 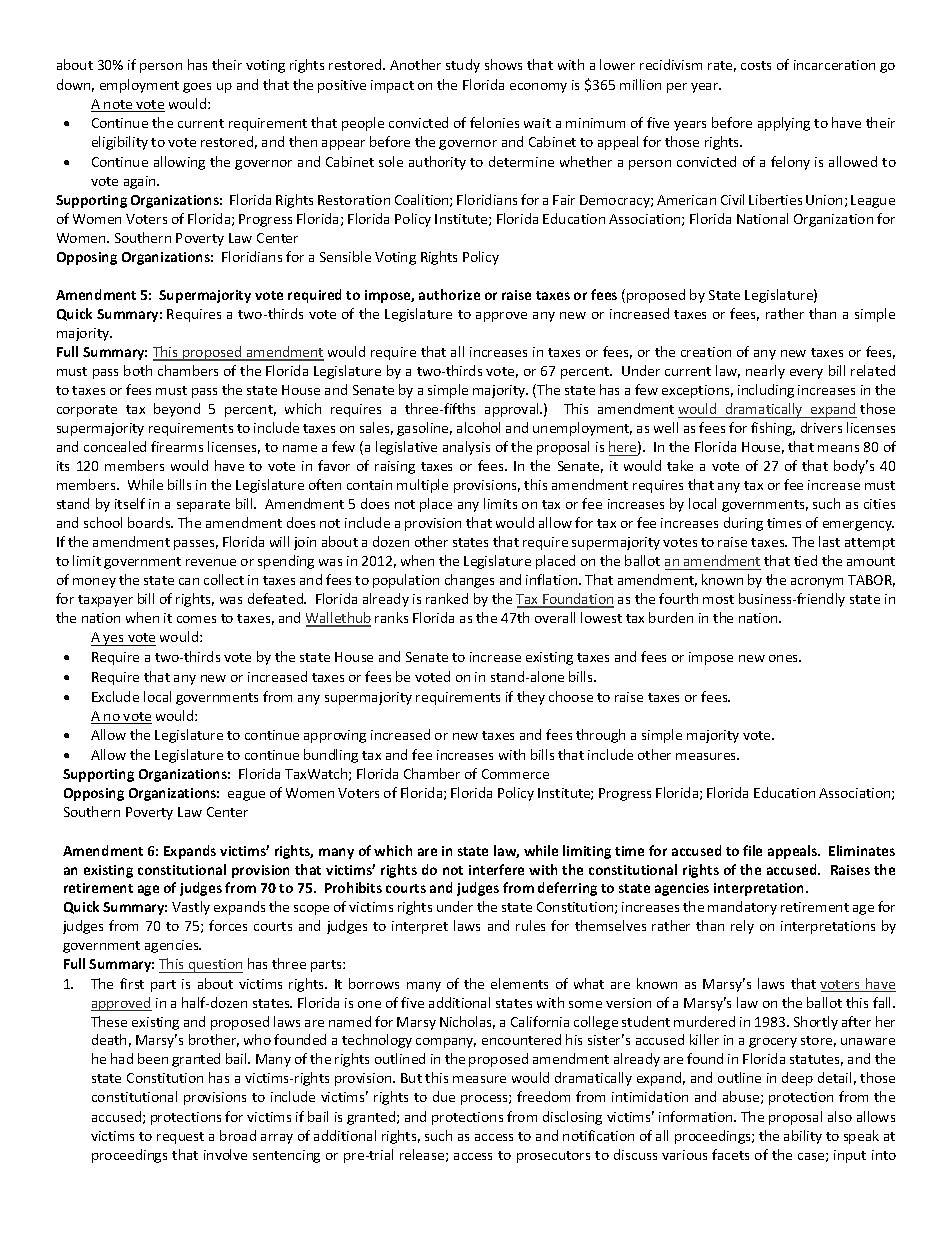 What do you see at coordinates (784, 124) in the screenshot?
I see `applying` at bounding box center [784, 124].
